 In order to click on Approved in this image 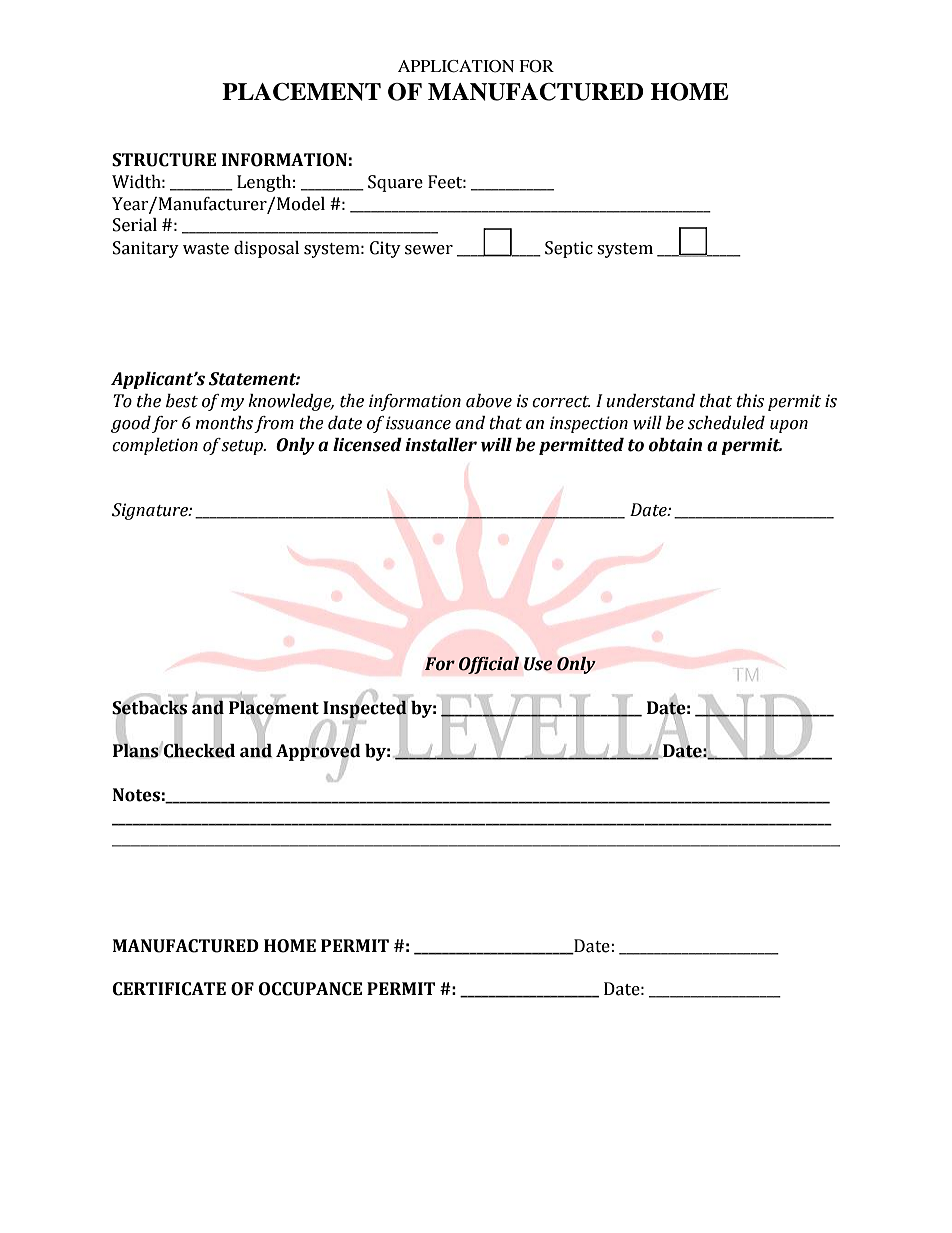, I will do `click(318, 753)`.
